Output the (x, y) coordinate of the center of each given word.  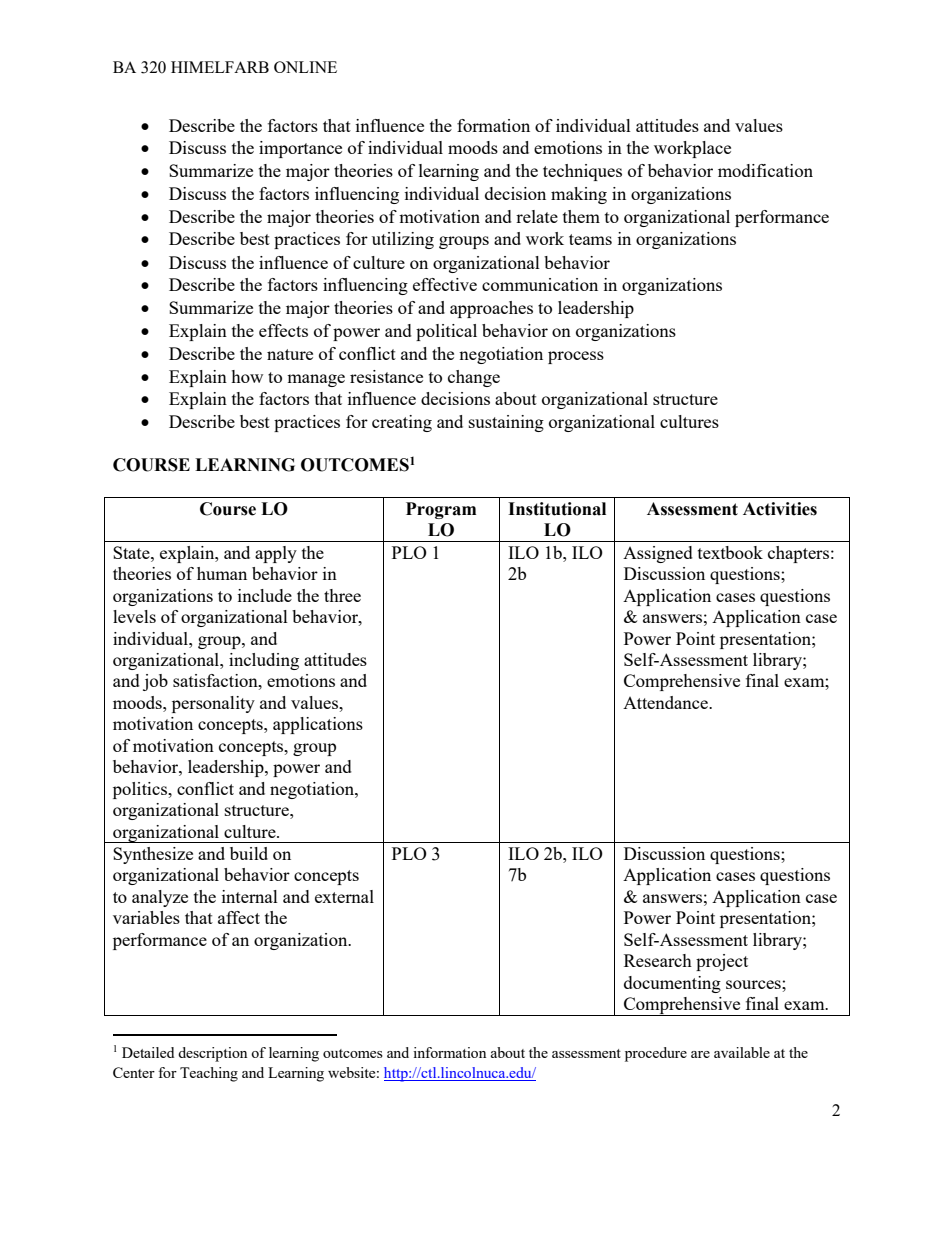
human (222, 573)
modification (765, 170)
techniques (582, 172)
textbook (730, 552)
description (212, 1054)
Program (441, 510)
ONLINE (305, 67)
